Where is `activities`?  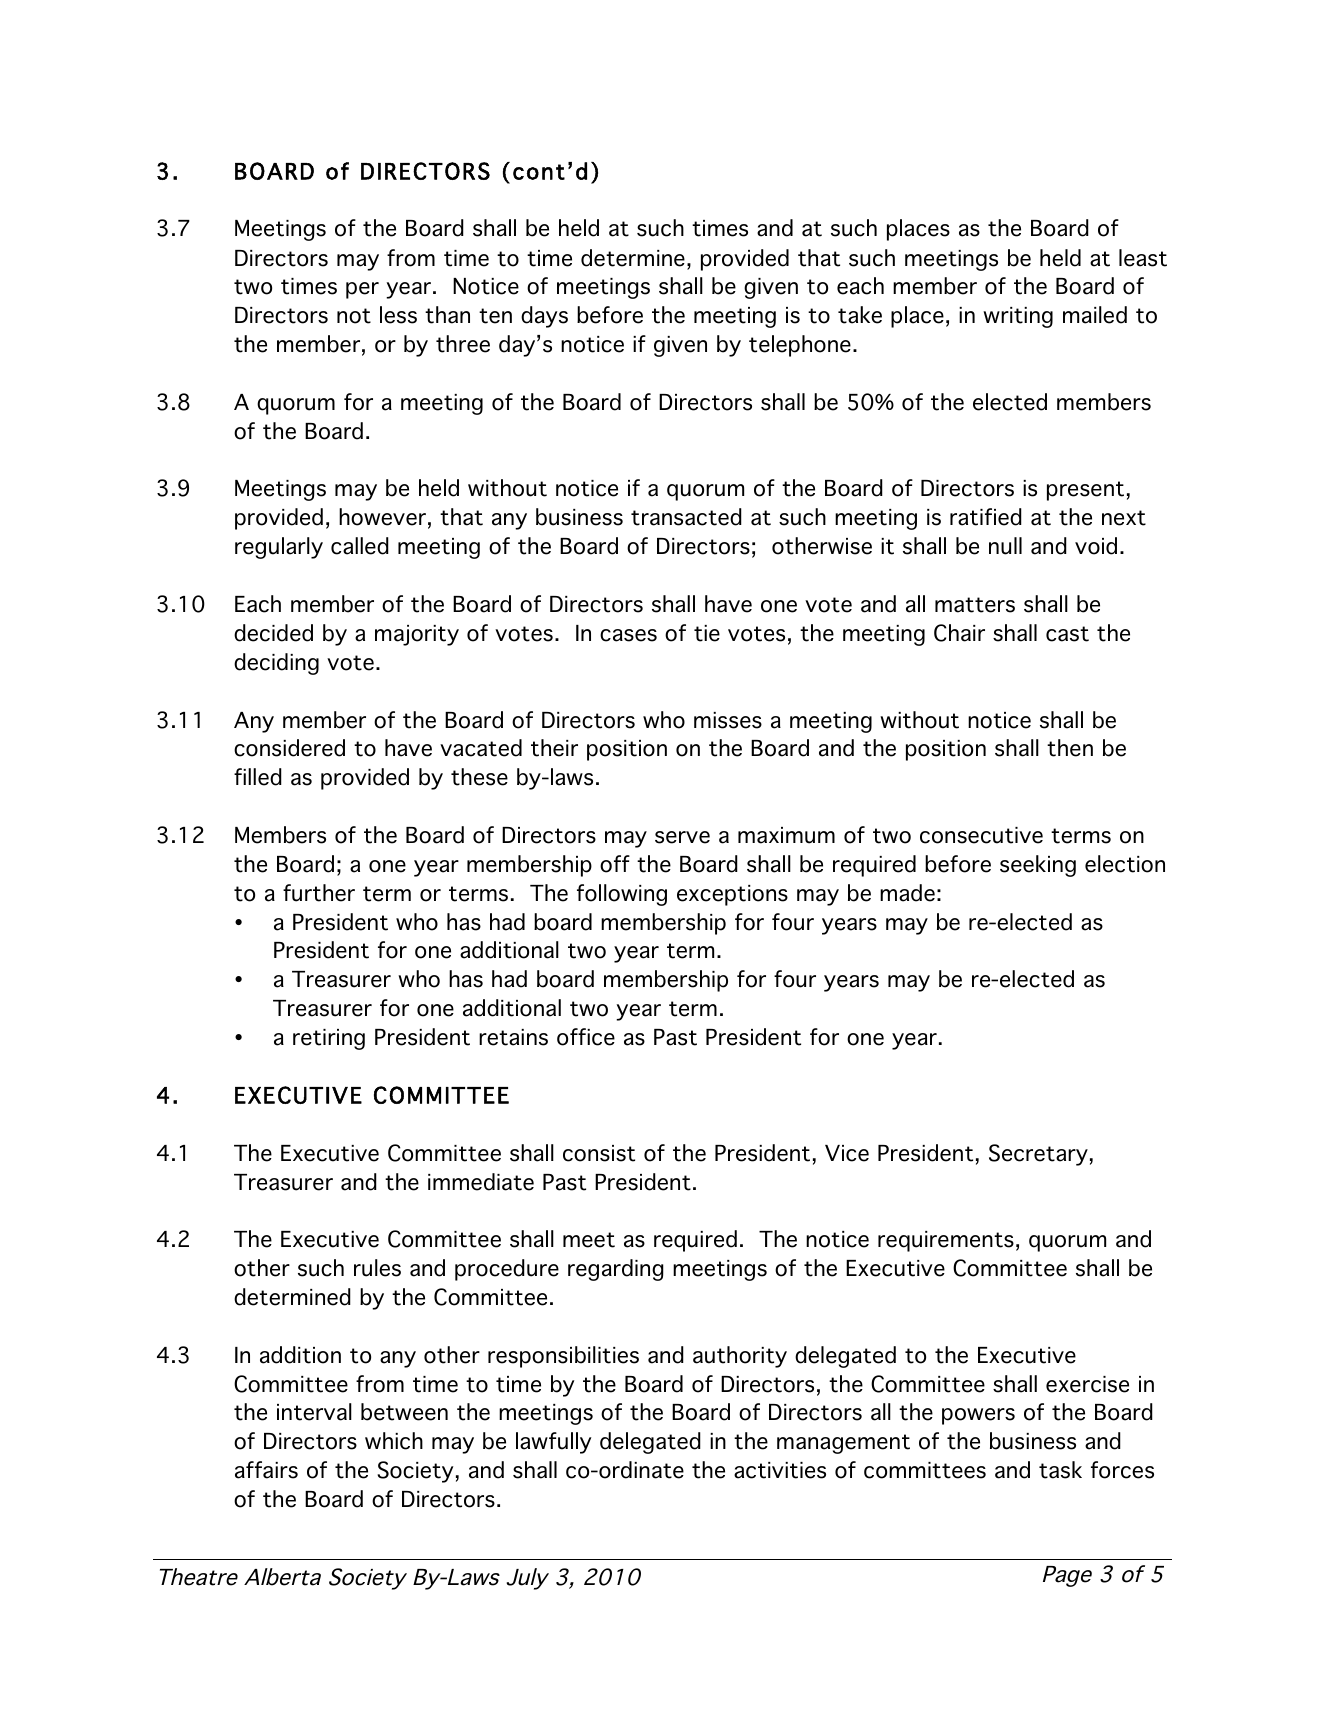
activities is located at coordinates (780, 1470).
